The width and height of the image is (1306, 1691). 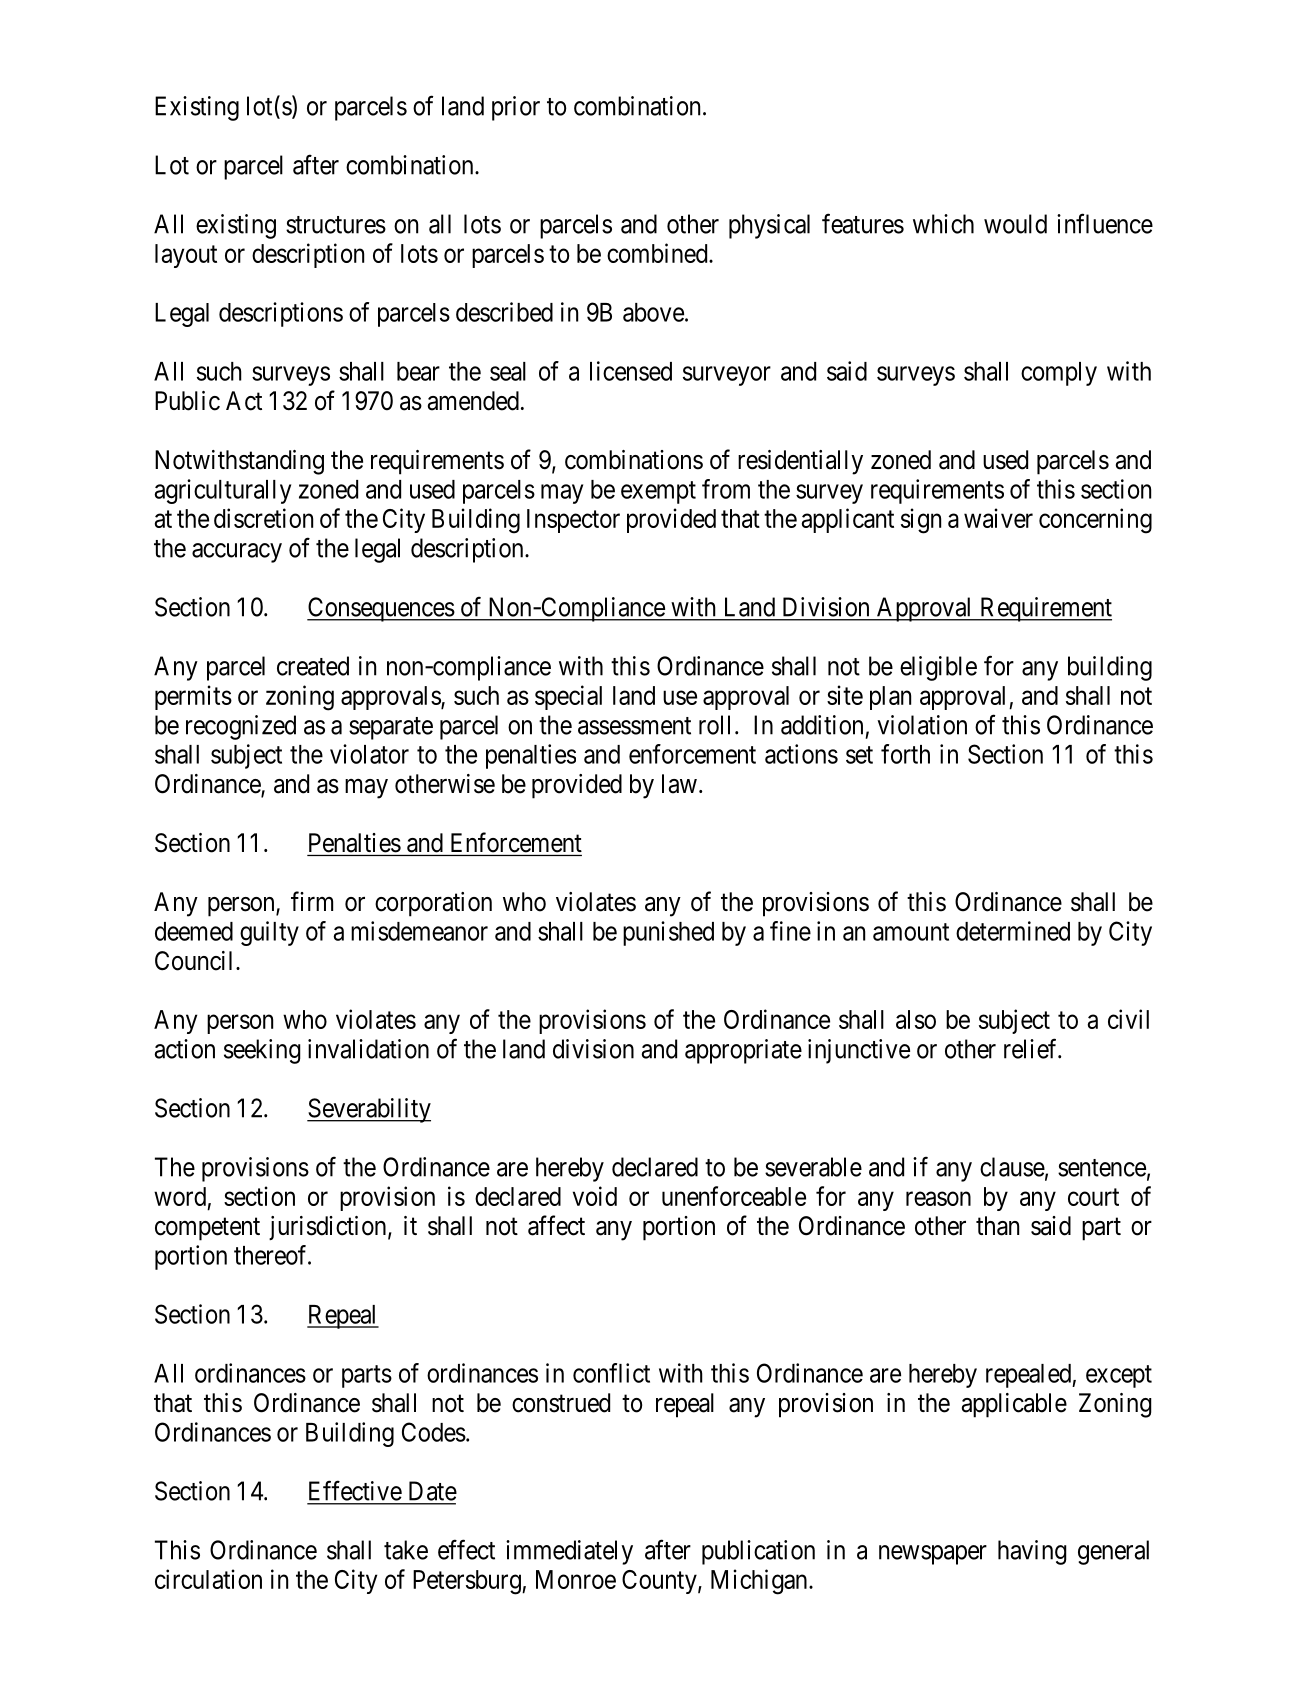 I want to click on structures, so click(x=336, y=225).
